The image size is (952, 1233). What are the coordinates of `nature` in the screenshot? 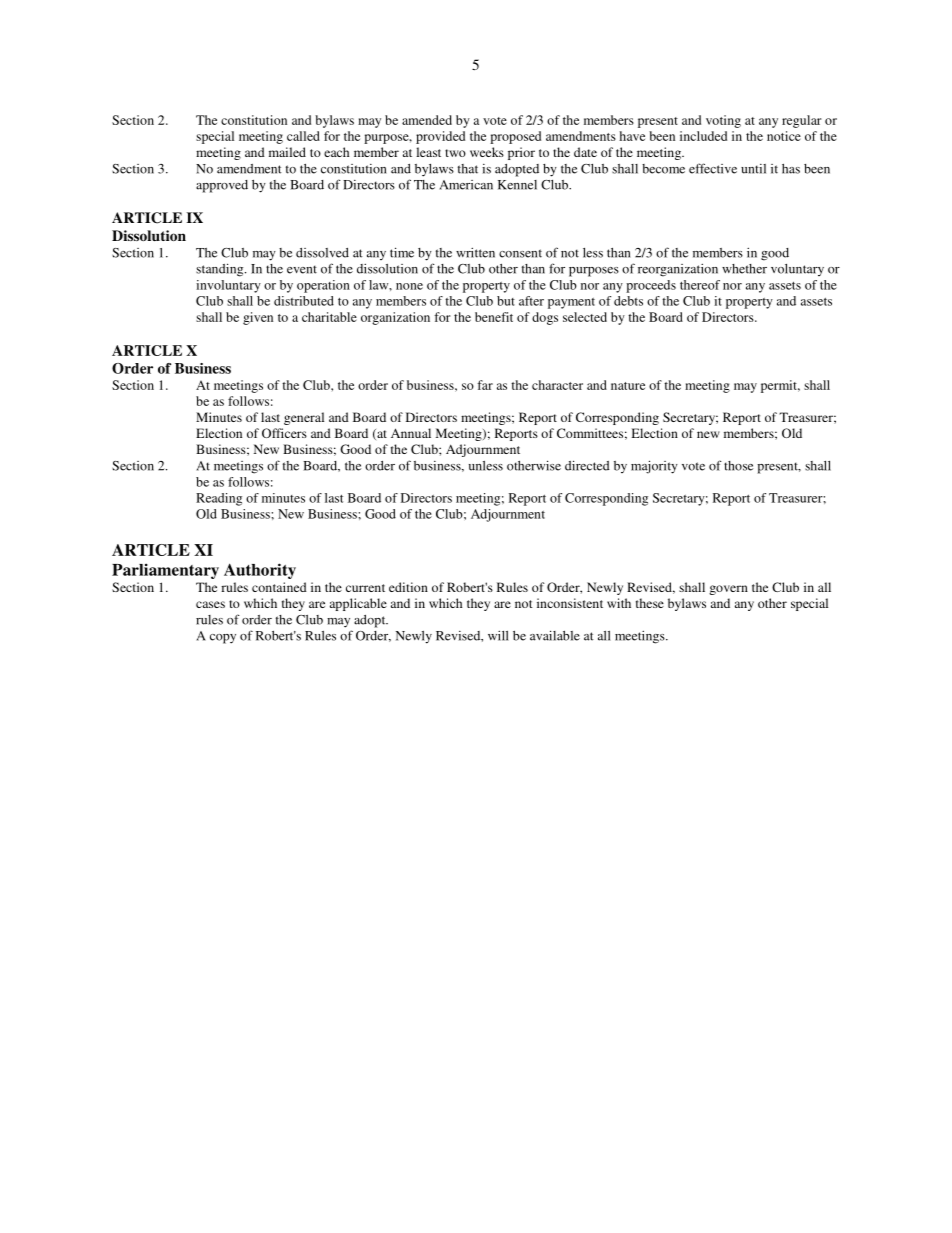 It's located at (628, 386).
